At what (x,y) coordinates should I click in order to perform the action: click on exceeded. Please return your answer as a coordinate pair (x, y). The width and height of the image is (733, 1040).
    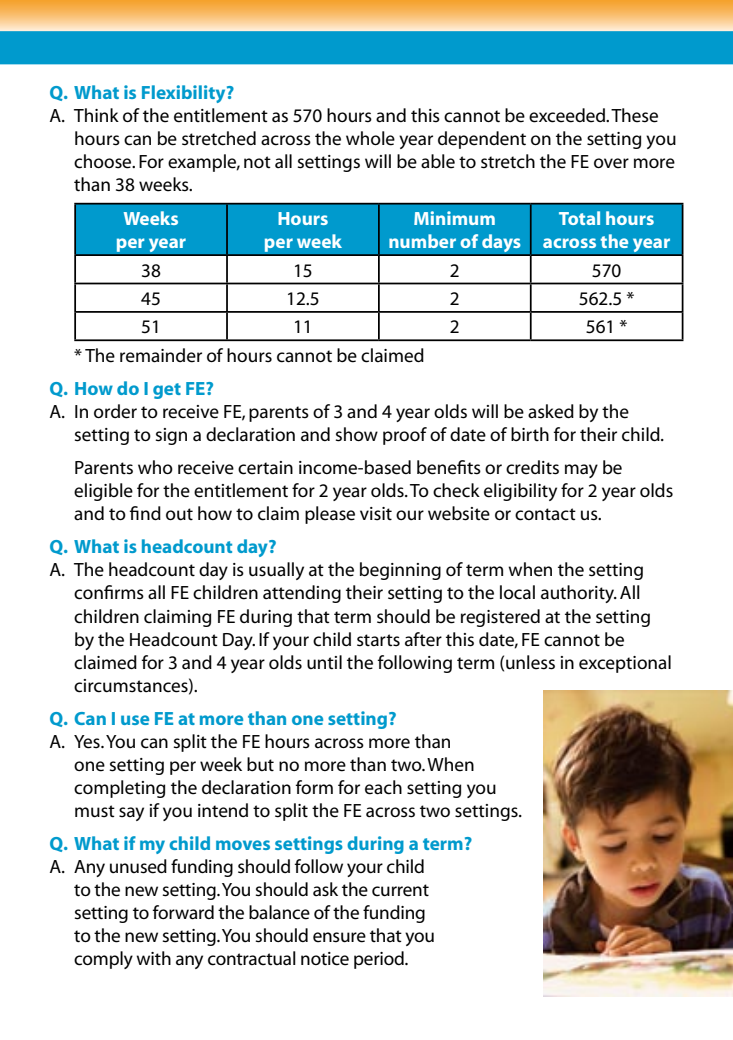
    Looking at the image, I should click on (568, 115).
